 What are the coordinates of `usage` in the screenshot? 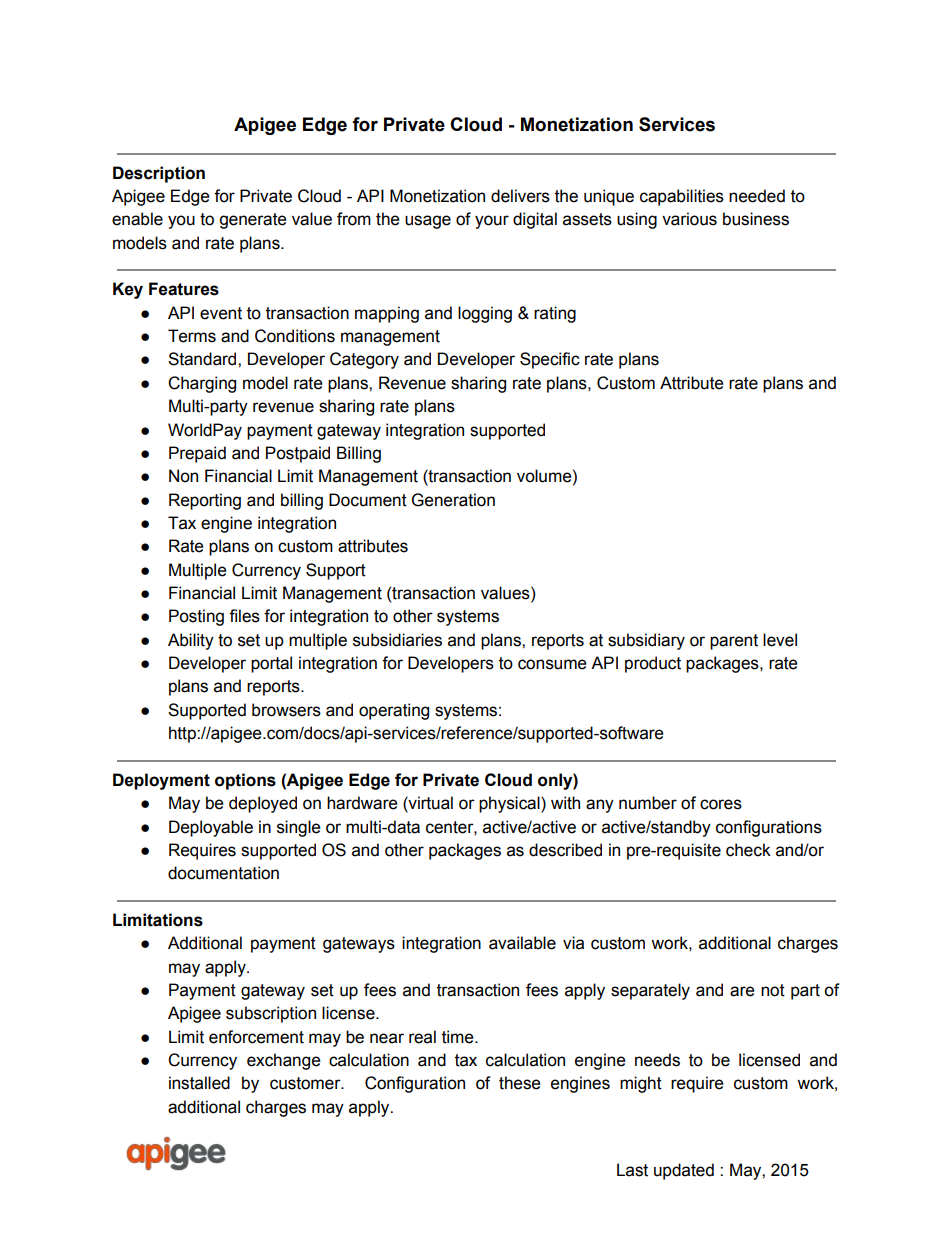 It's located at (428, 222).
